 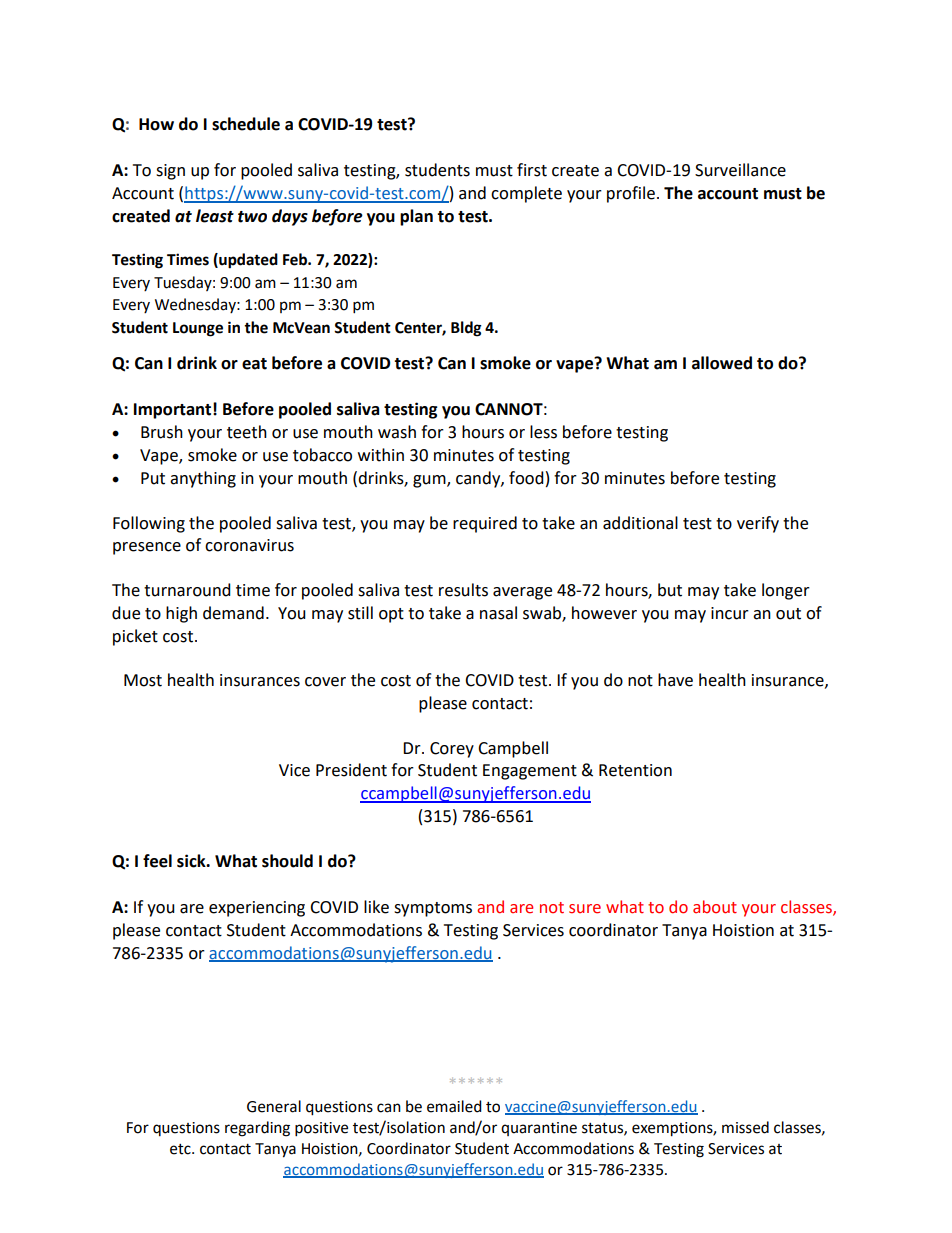 I want to click on etc, so click(x=181, y=1149).
